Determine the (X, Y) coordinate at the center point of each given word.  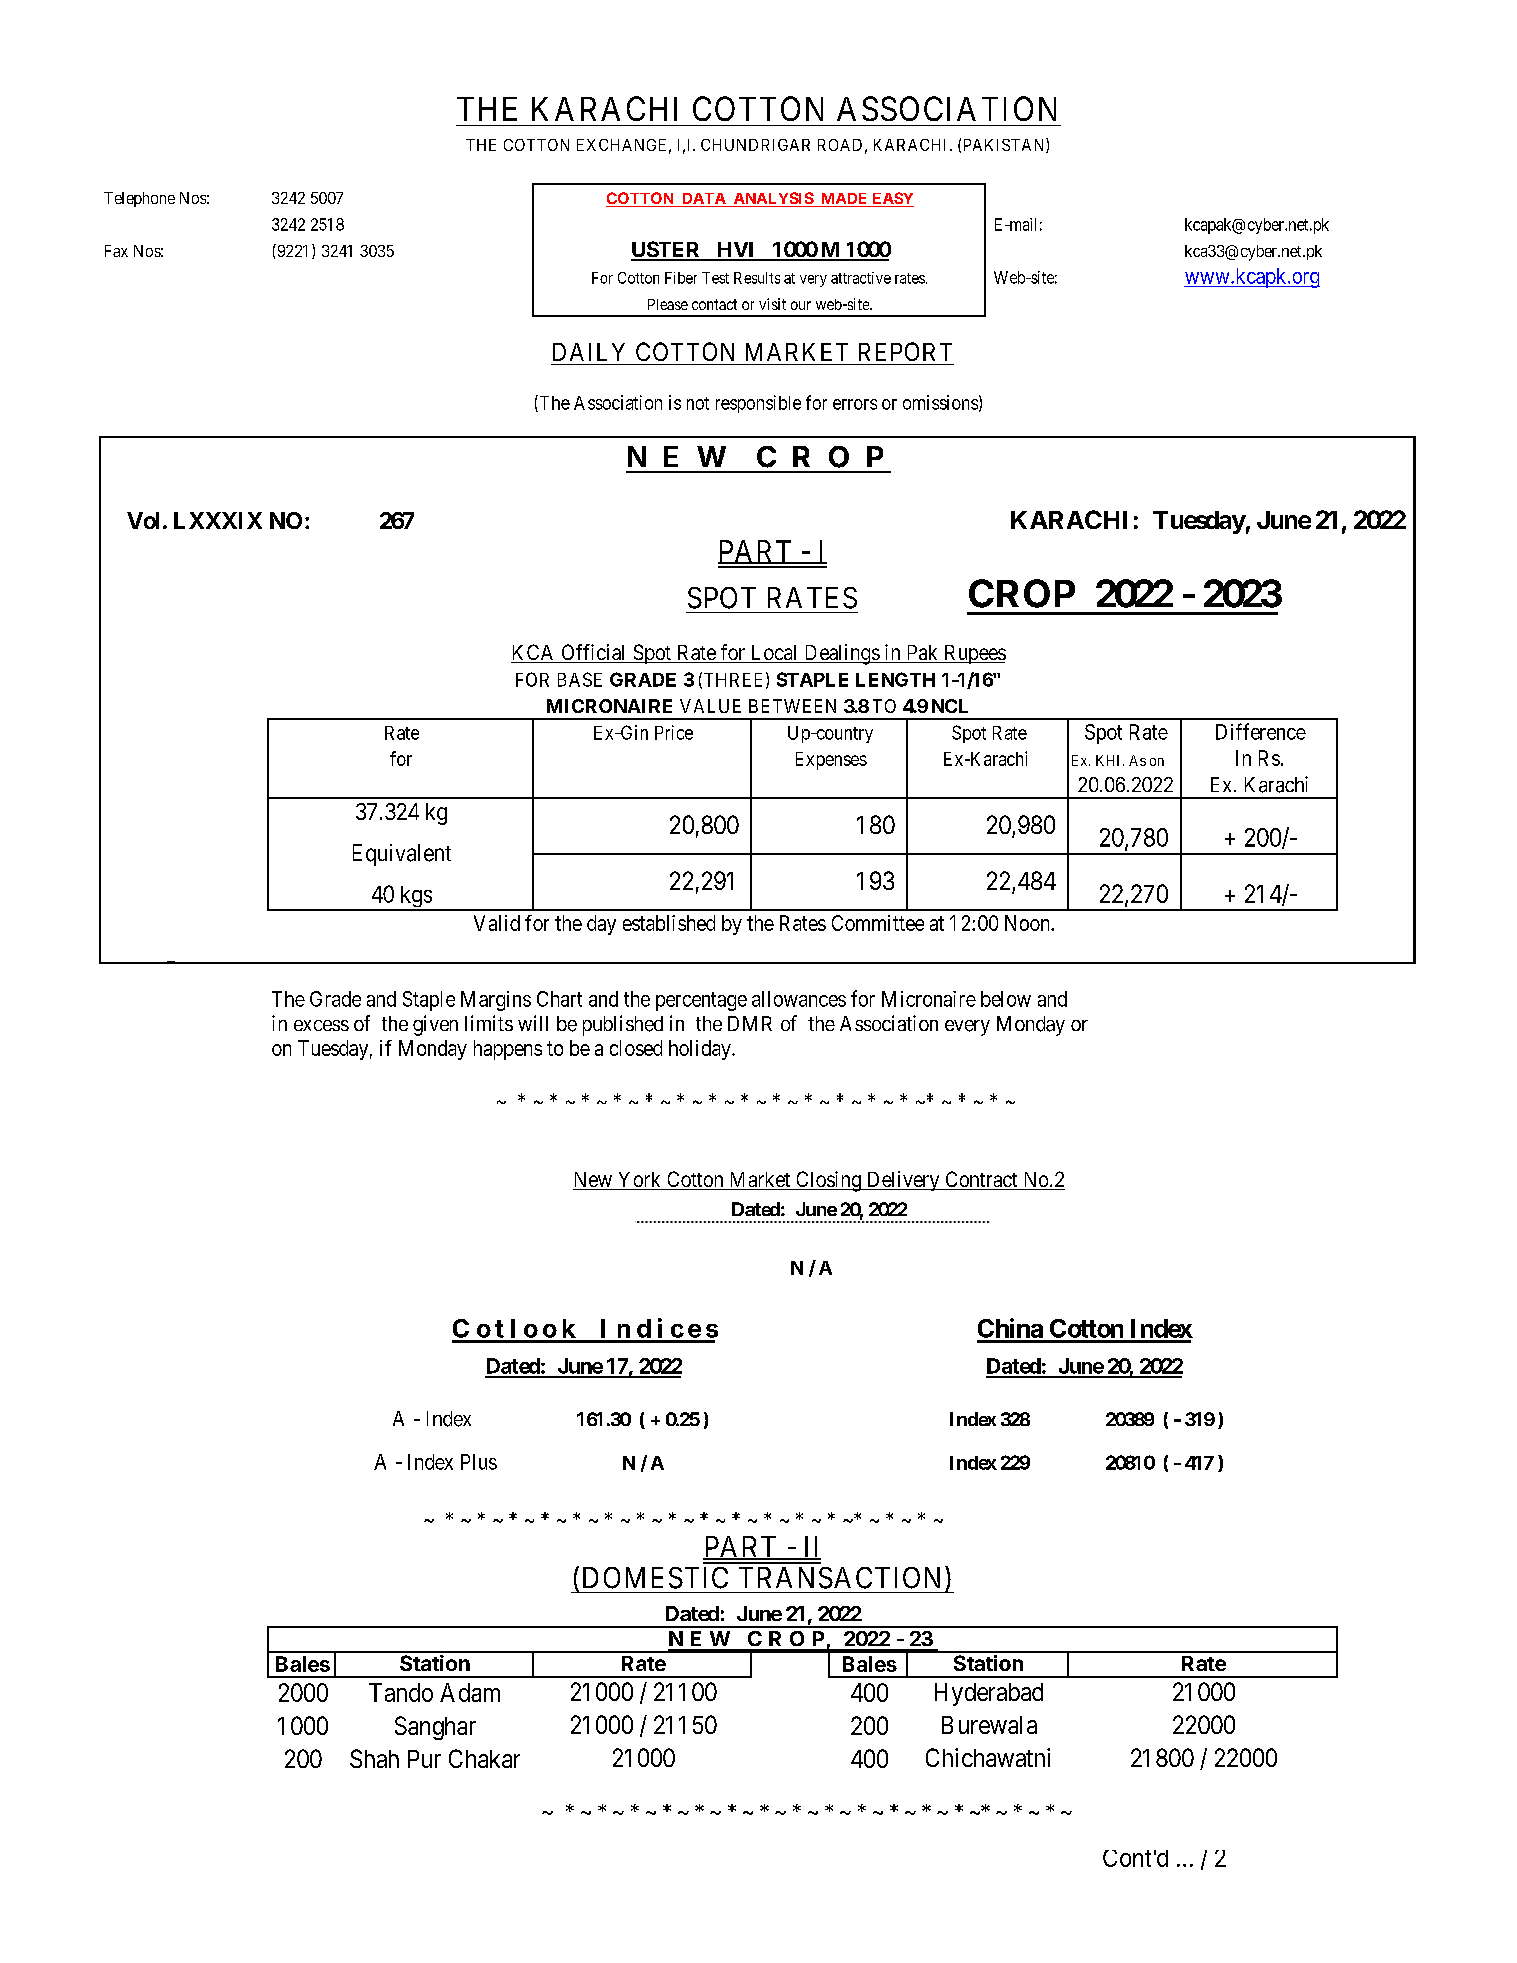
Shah (374, 1758)
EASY (892, 199)
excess (321, 1025)
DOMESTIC (655, 1578)
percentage (701, 1001)
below (1006, 999)
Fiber (681, 278)
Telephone (139, 199)
